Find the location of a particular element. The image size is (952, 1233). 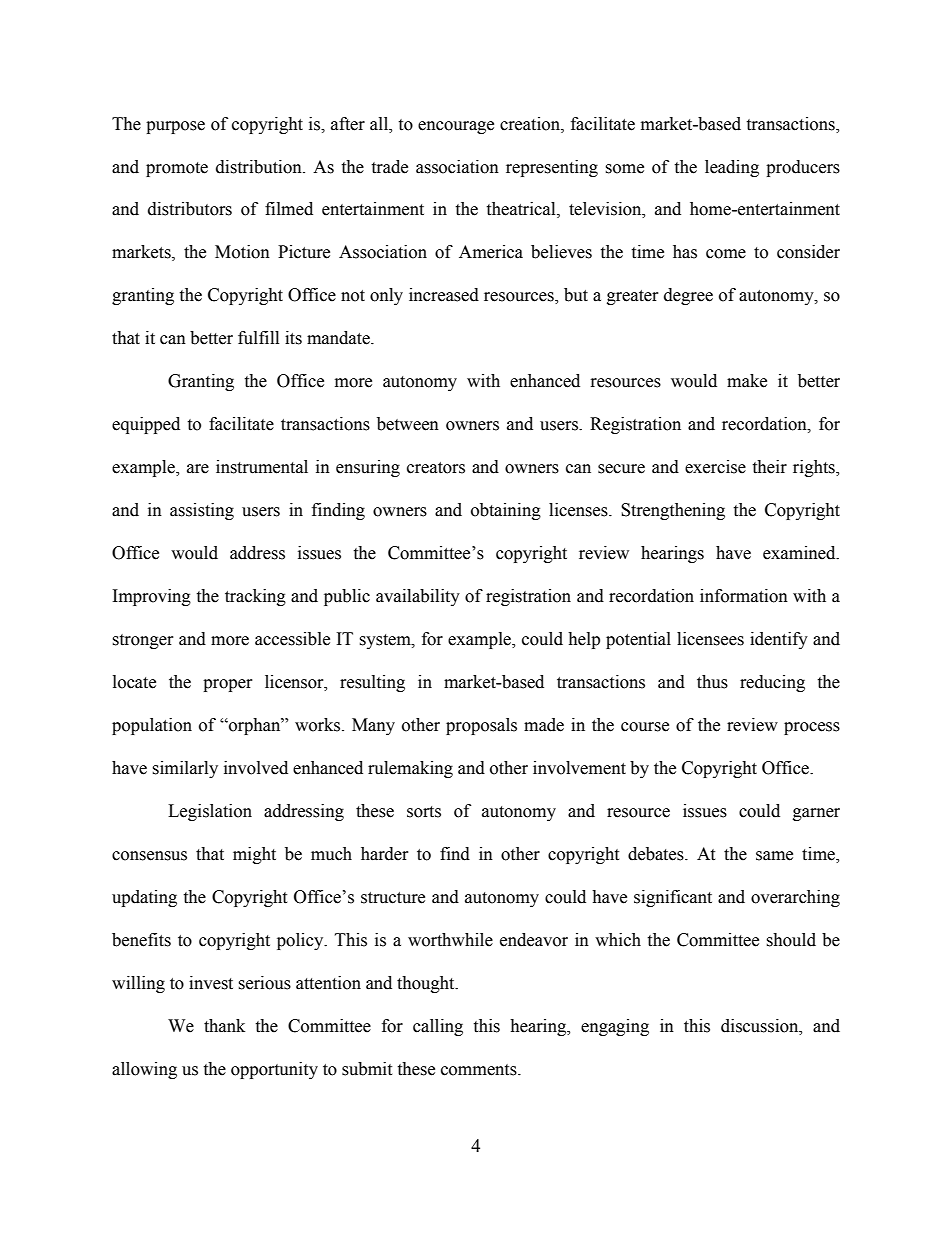

availability is located at coordinates (418, 597).
